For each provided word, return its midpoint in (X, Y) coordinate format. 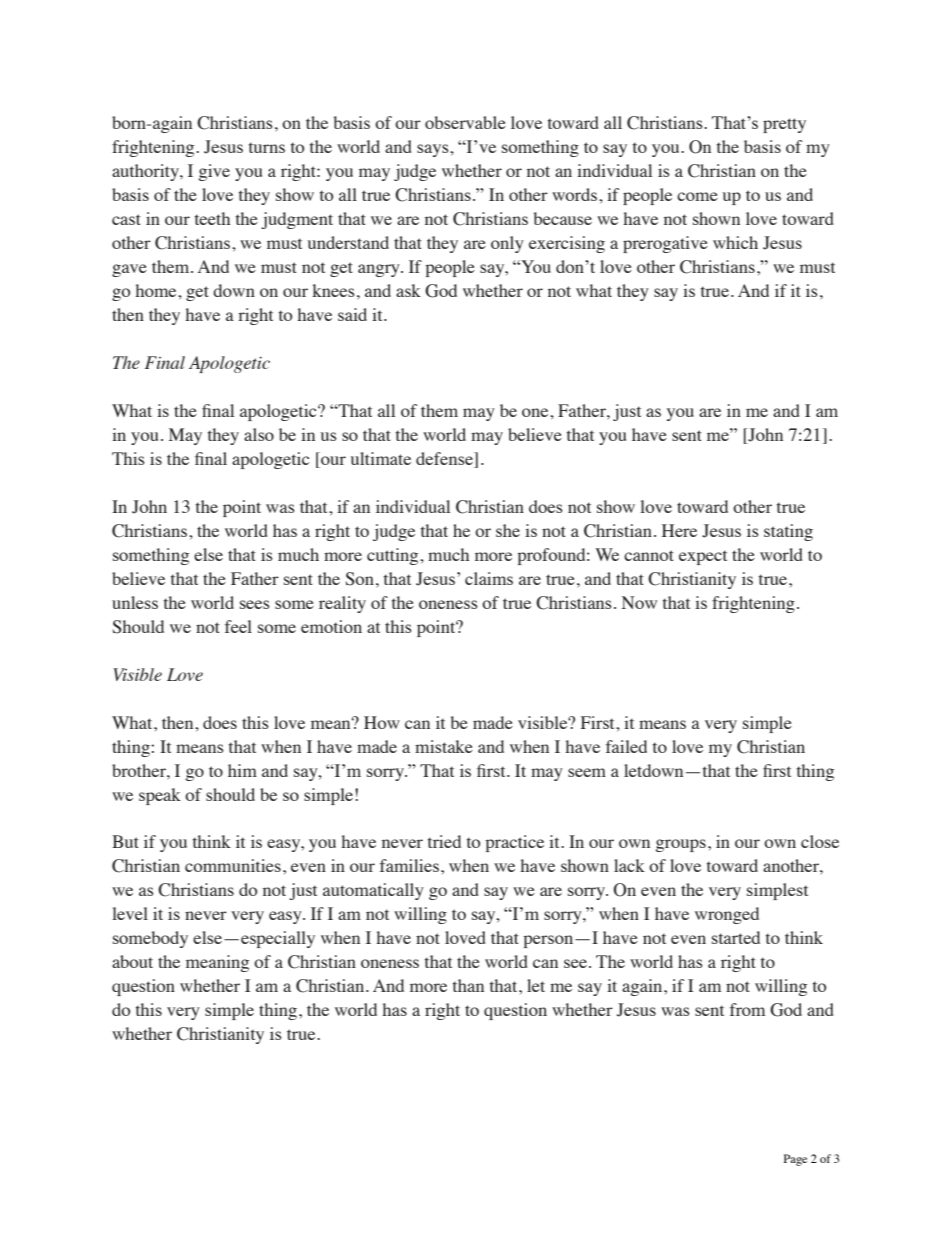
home (157, 290)
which (735, 242)
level (130, 913)
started (736, 937)
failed (626, 746)
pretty (784, 125)
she (508, 530)
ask (408, 290)
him (242, 770)
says (434, 150)
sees (255, 604)
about (132, 961)
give (214, 172)
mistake (444, 746)
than (468, 985)
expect (703, 557)
